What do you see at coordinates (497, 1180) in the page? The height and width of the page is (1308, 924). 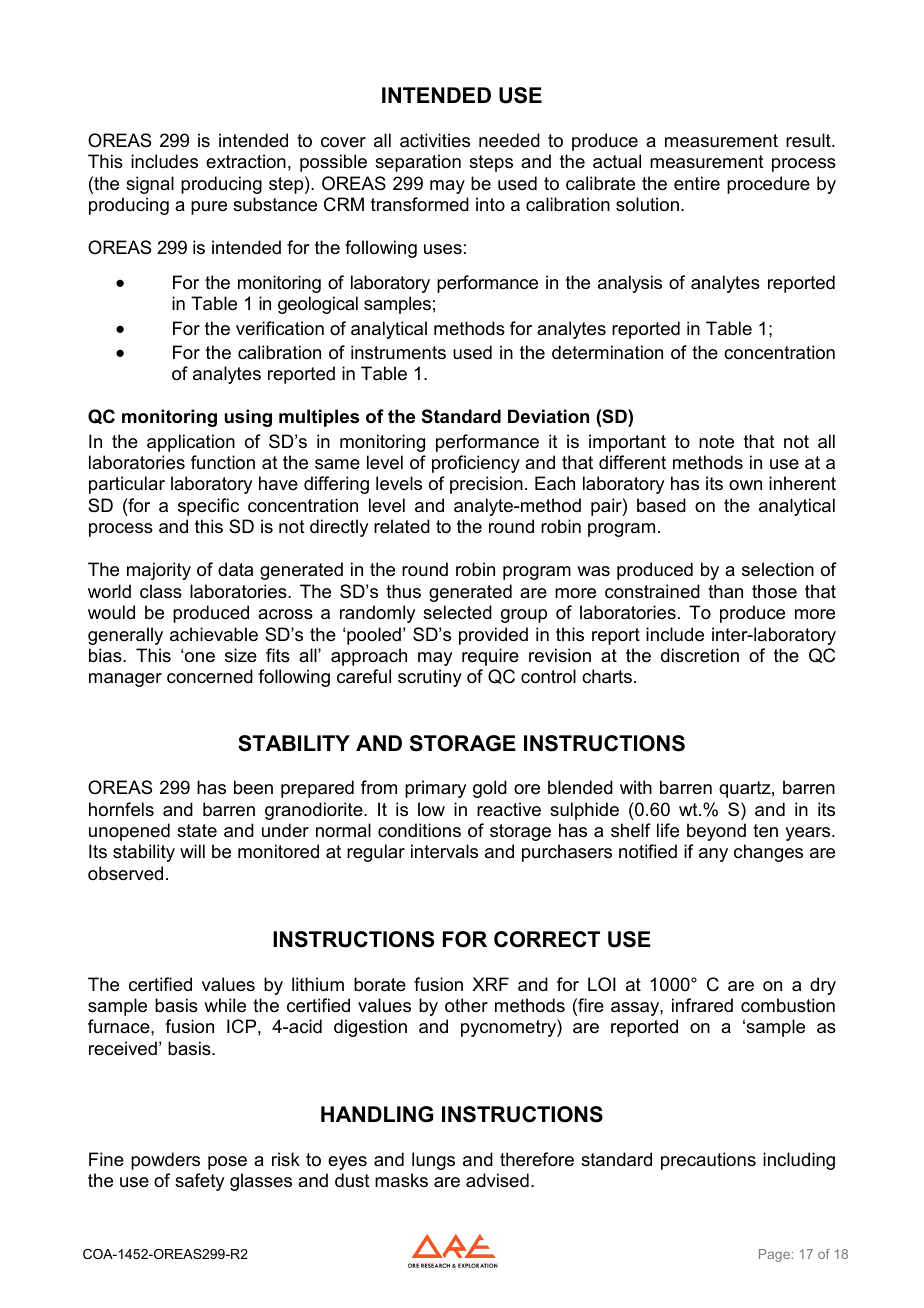 I see `advised` at bounding box center [497, 1180].
